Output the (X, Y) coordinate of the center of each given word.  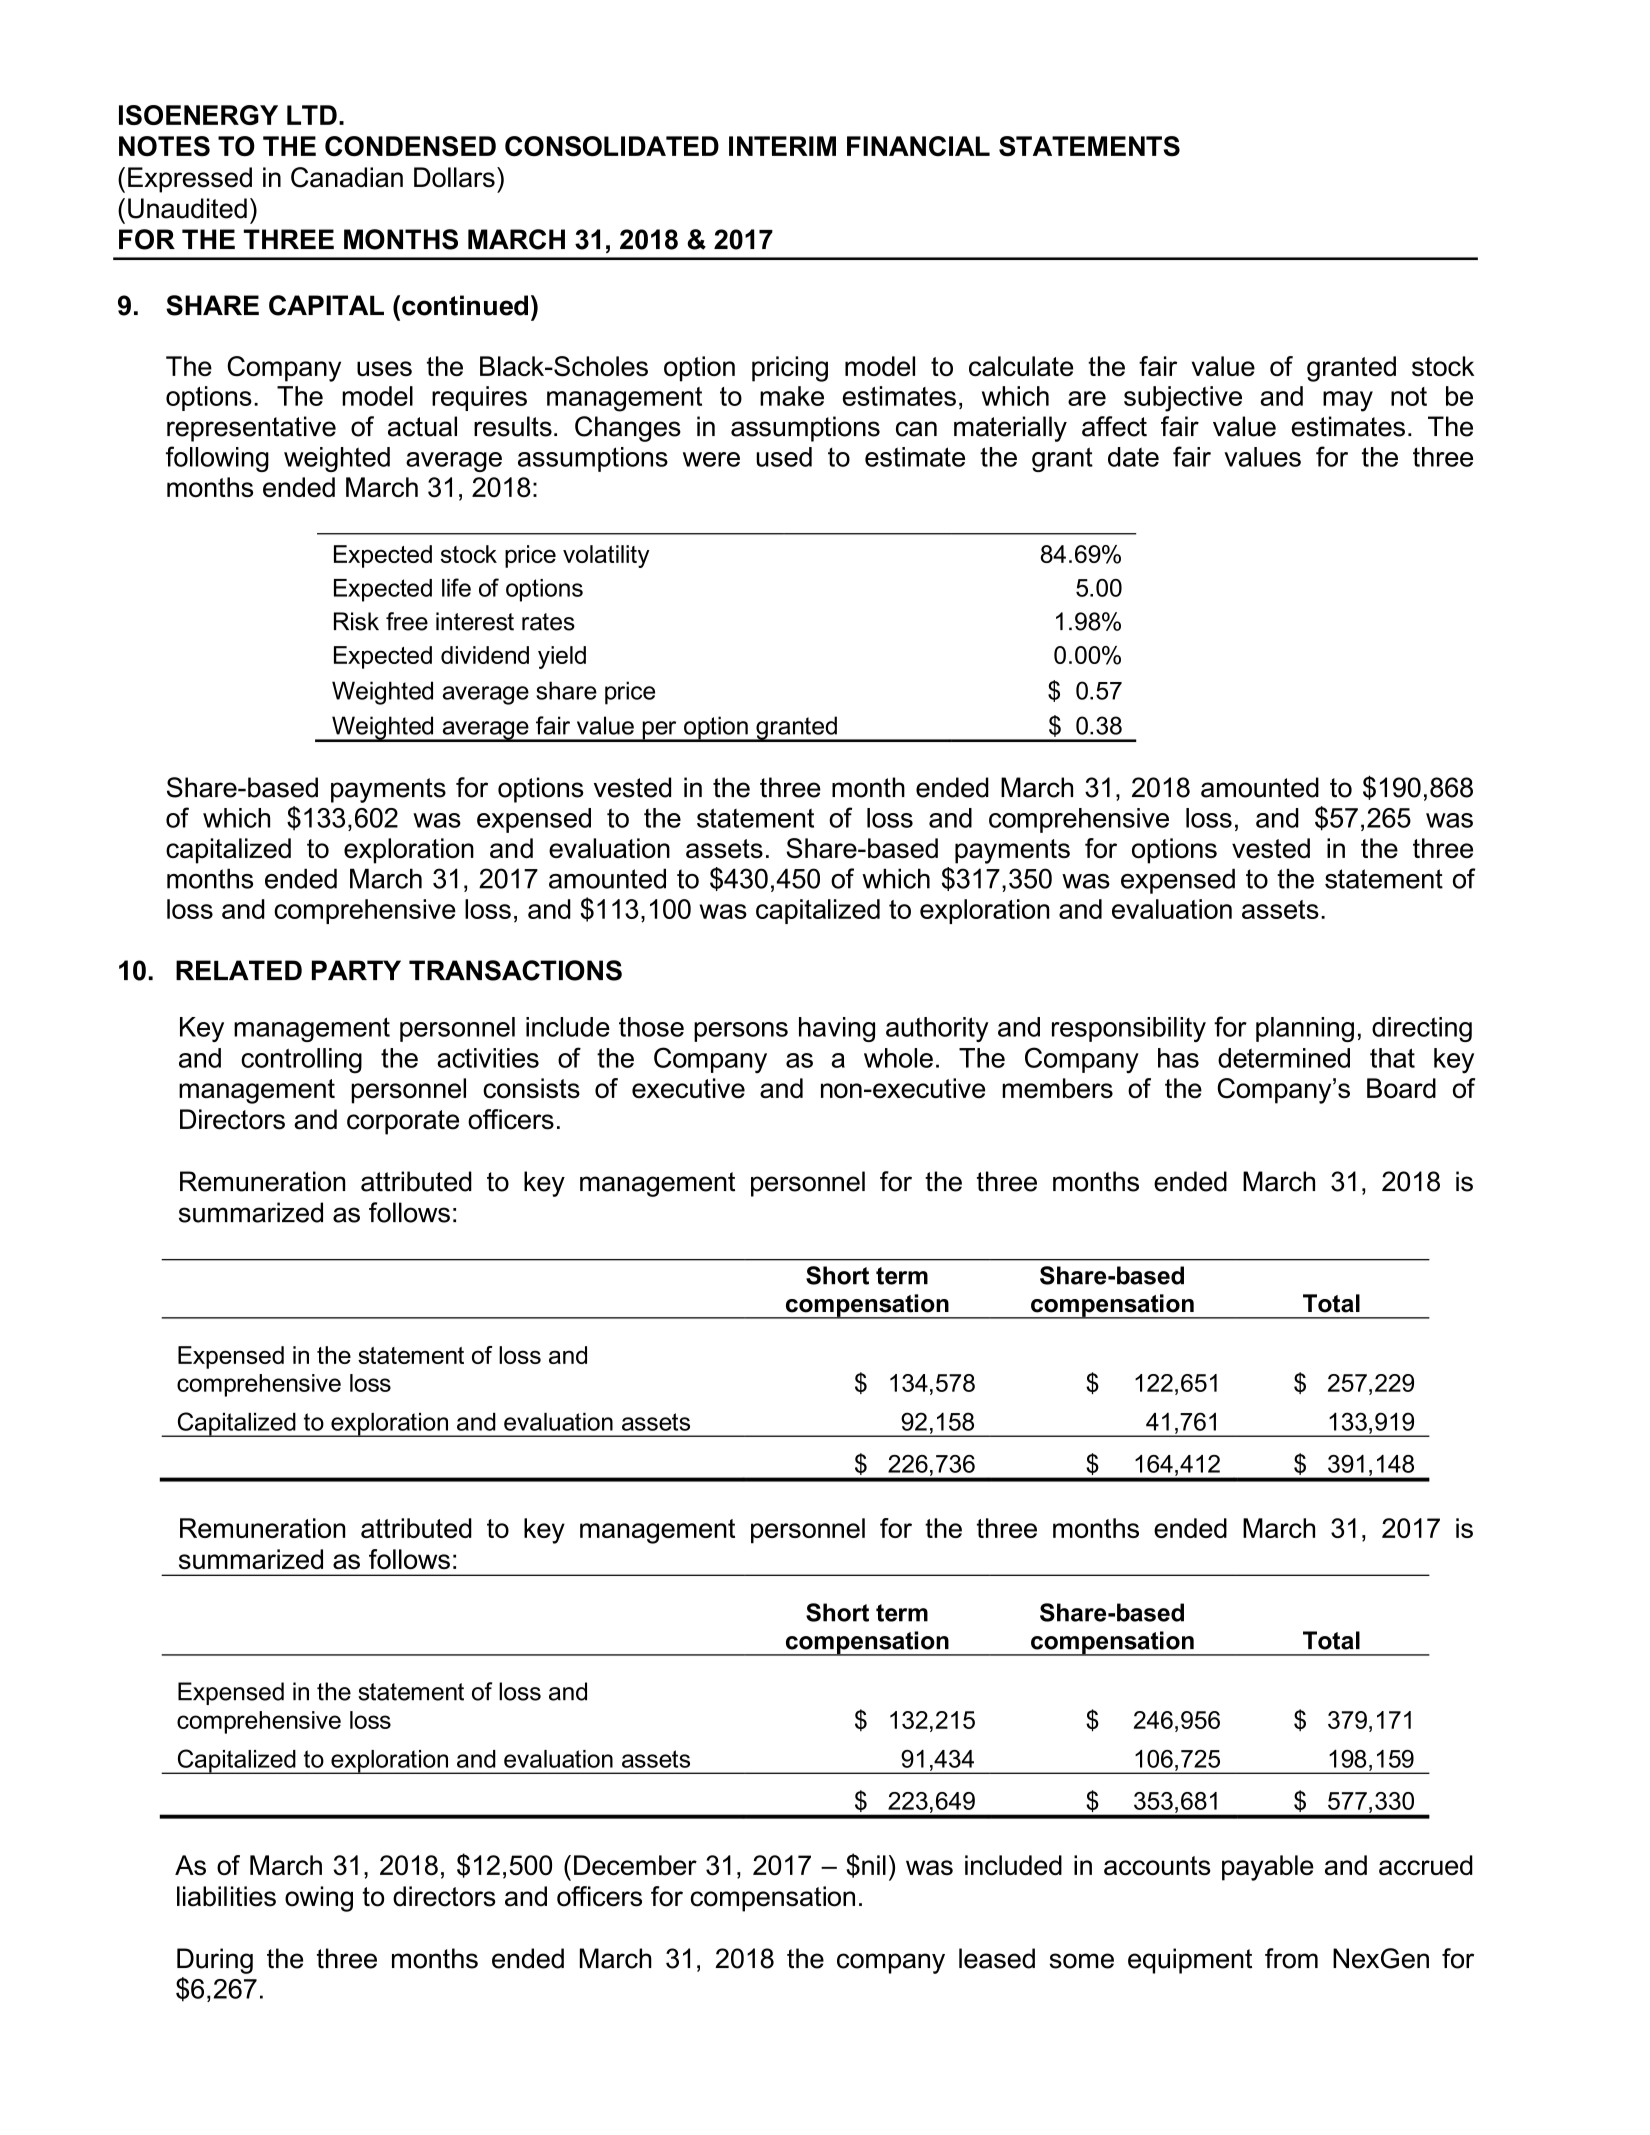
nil (874, 1865)
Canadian (347, 177)
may (1348, 401)
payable (1268, 1868)
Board (1401, 1088)
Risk (356, 621)
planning (1305, 1029)
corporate (403, 1122)
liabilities (226, 1896)
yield (562, 657)
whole (898, 1058)
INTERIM (782, 146)
